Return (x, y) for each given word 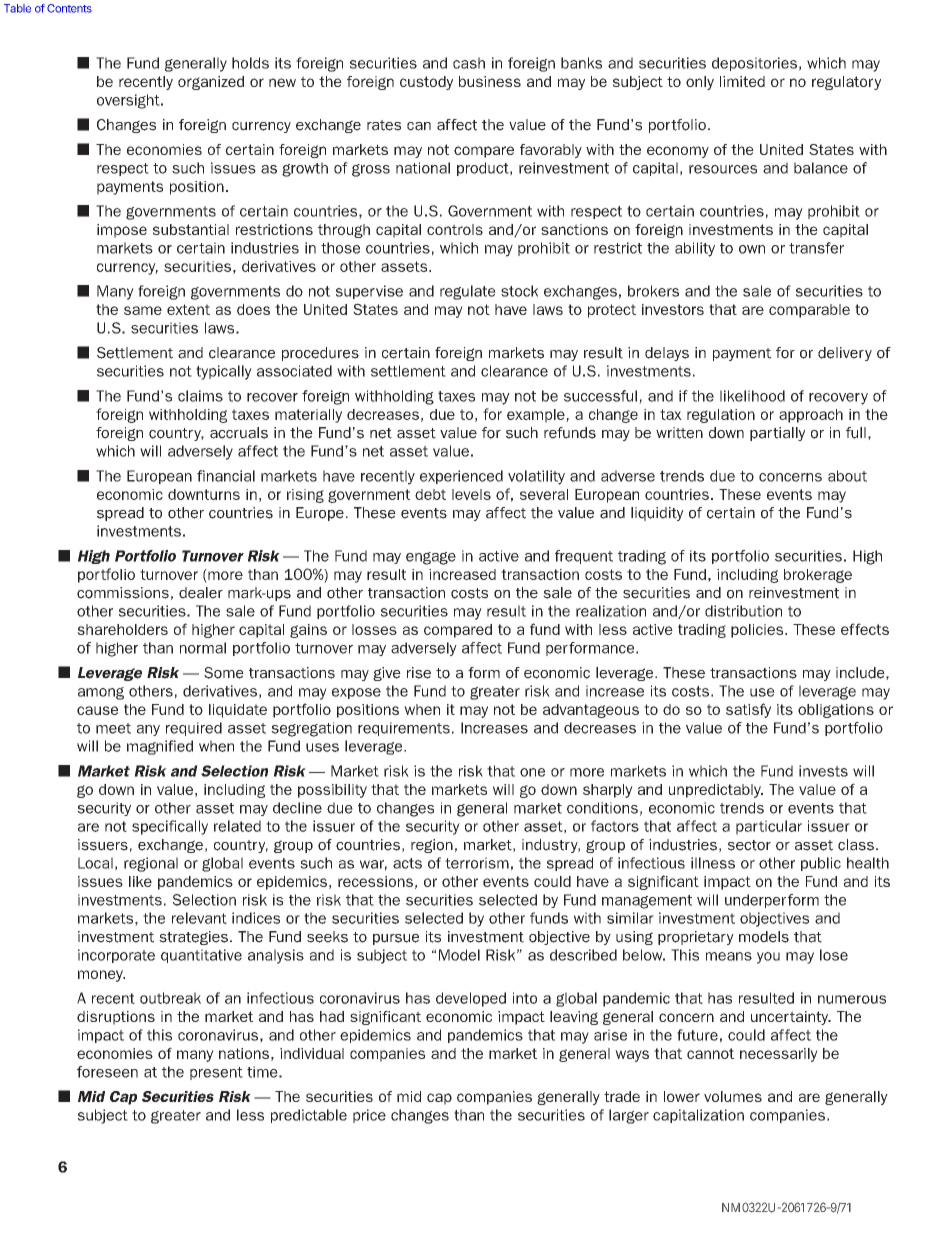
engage (431, 558)
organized (211, 83)
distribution (743, 611)
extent (188, 309)
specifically (170, 827)
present (216, 1073)
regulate (468, 292)
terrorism (477, 863)
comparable (809, 311)
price (369, 1116)
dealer (201, 593)
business (490, 81)
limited (742, 81)
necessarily (779, 1055)
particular (769, 827)
